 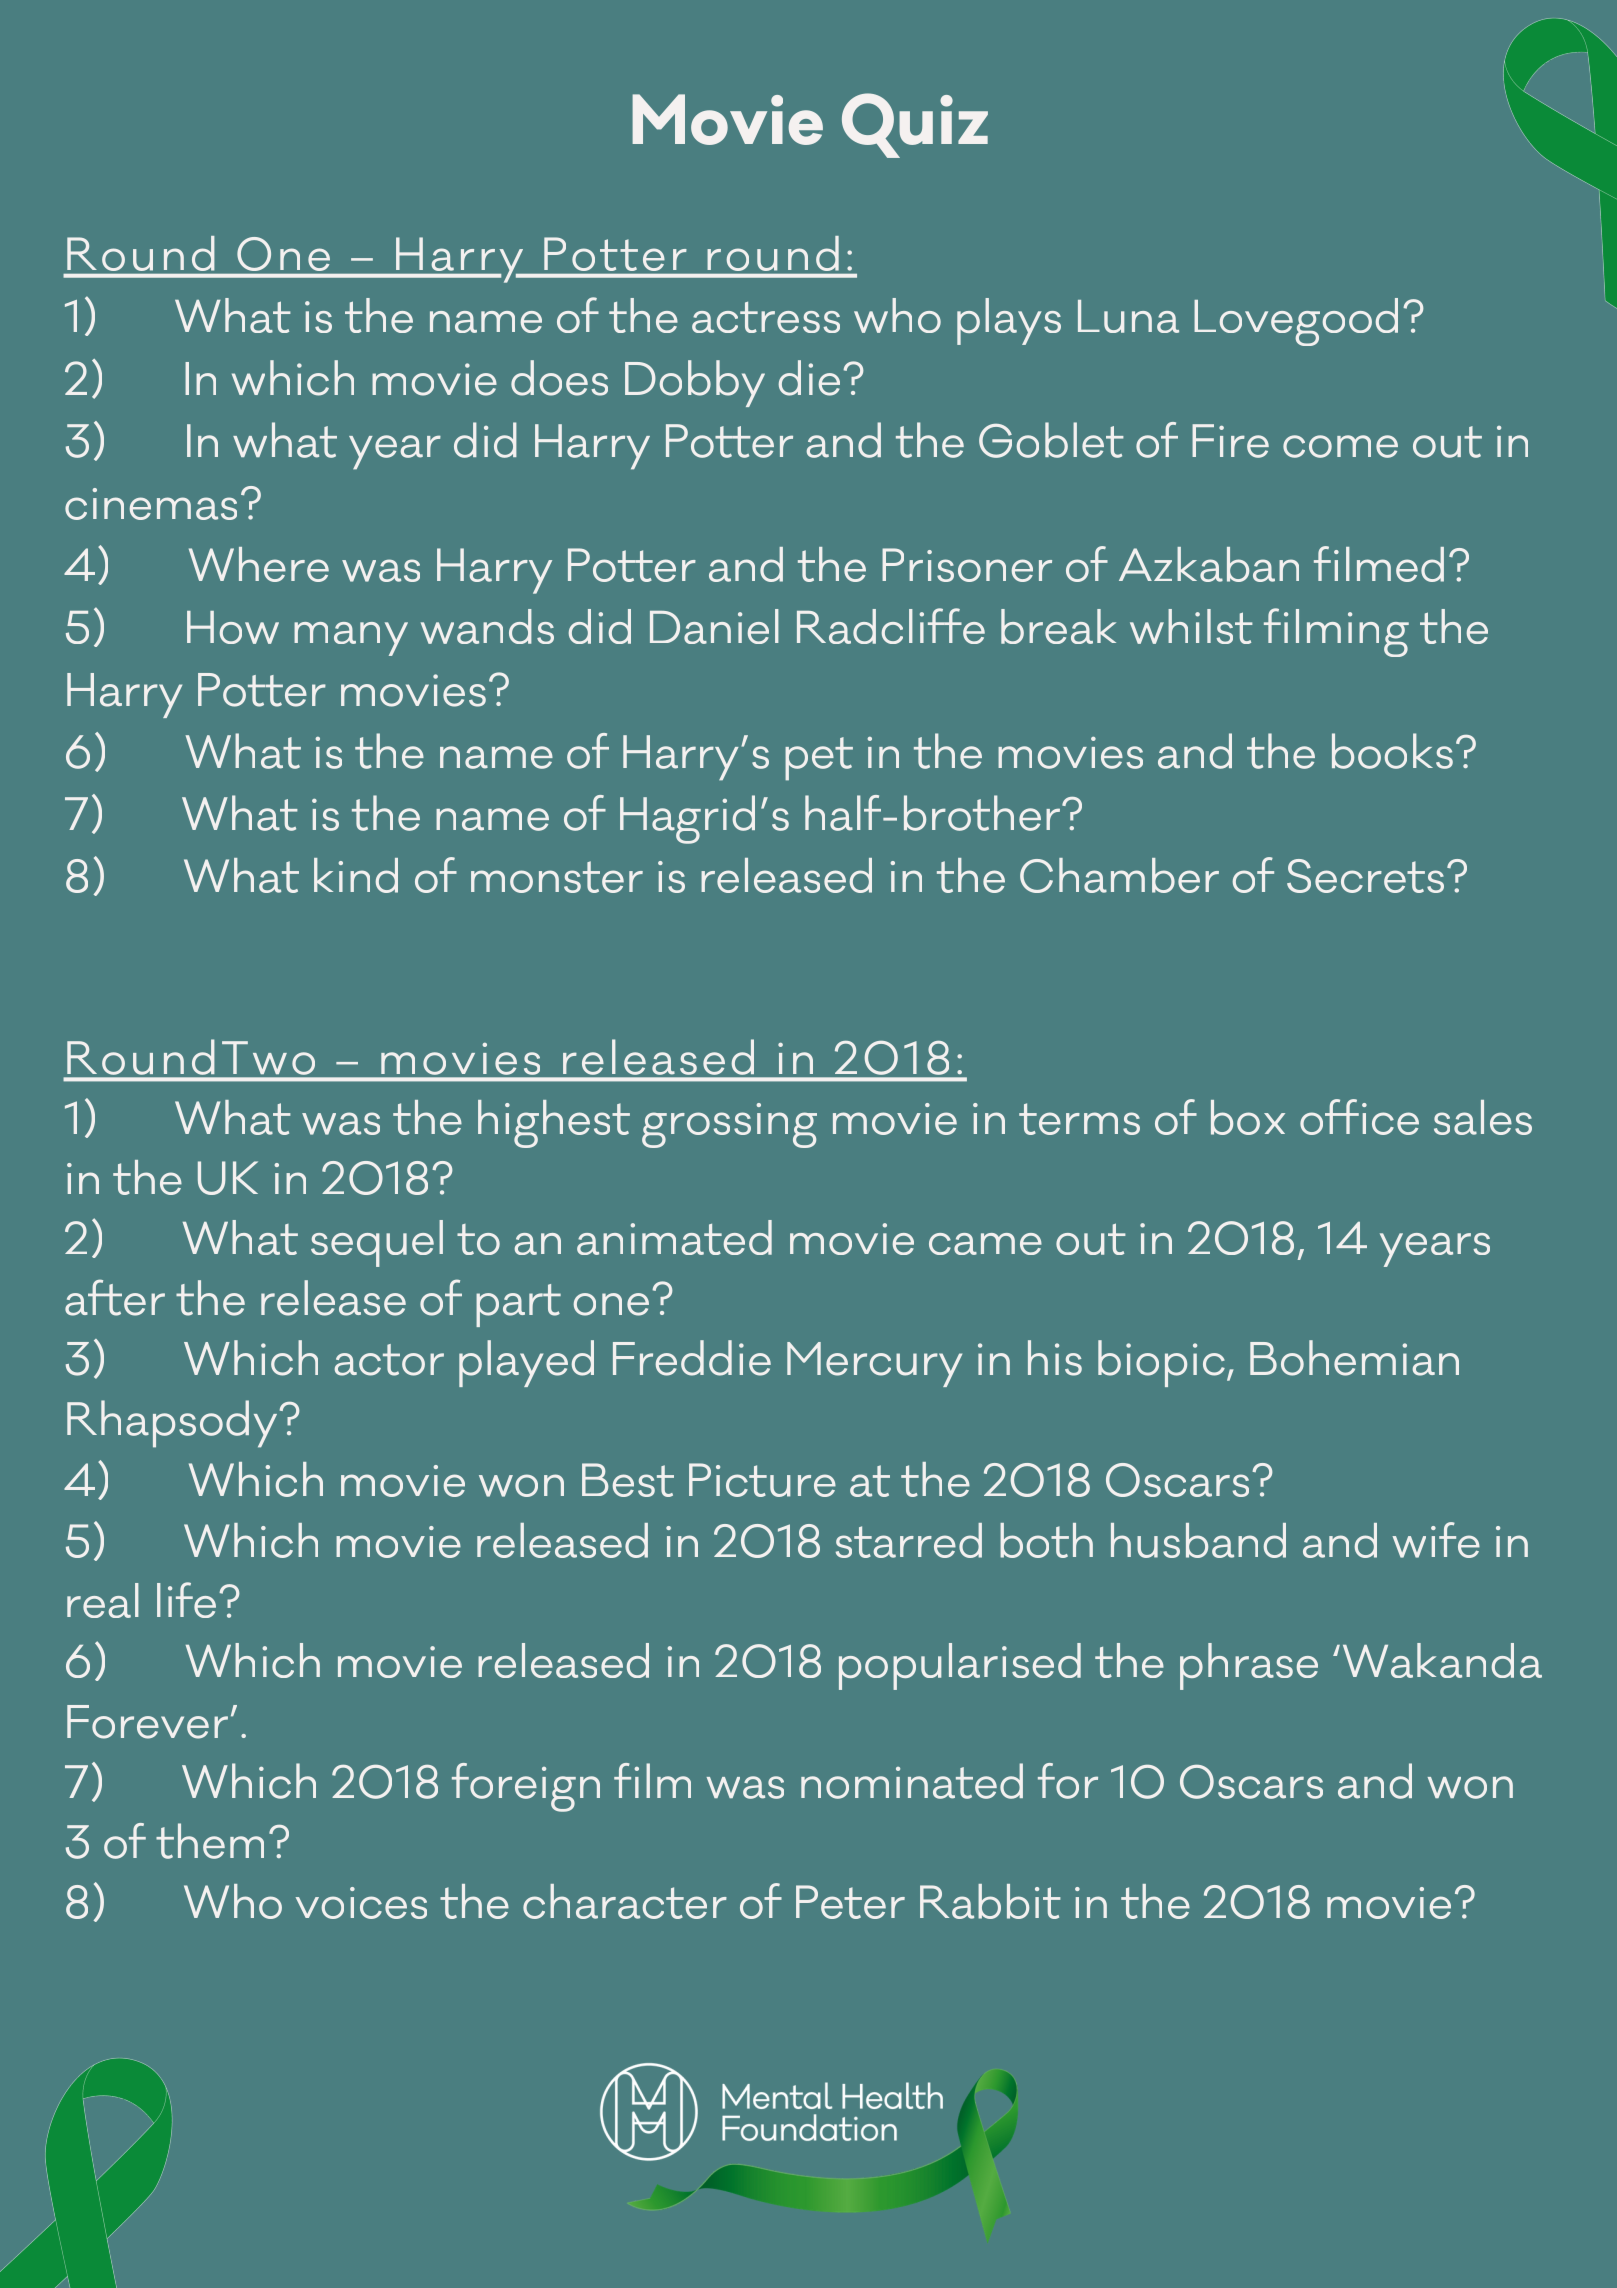 What do you see at coordinates (1296, 322) in the image?
I see `Lovegood` at bounding box center [1296, 322].
